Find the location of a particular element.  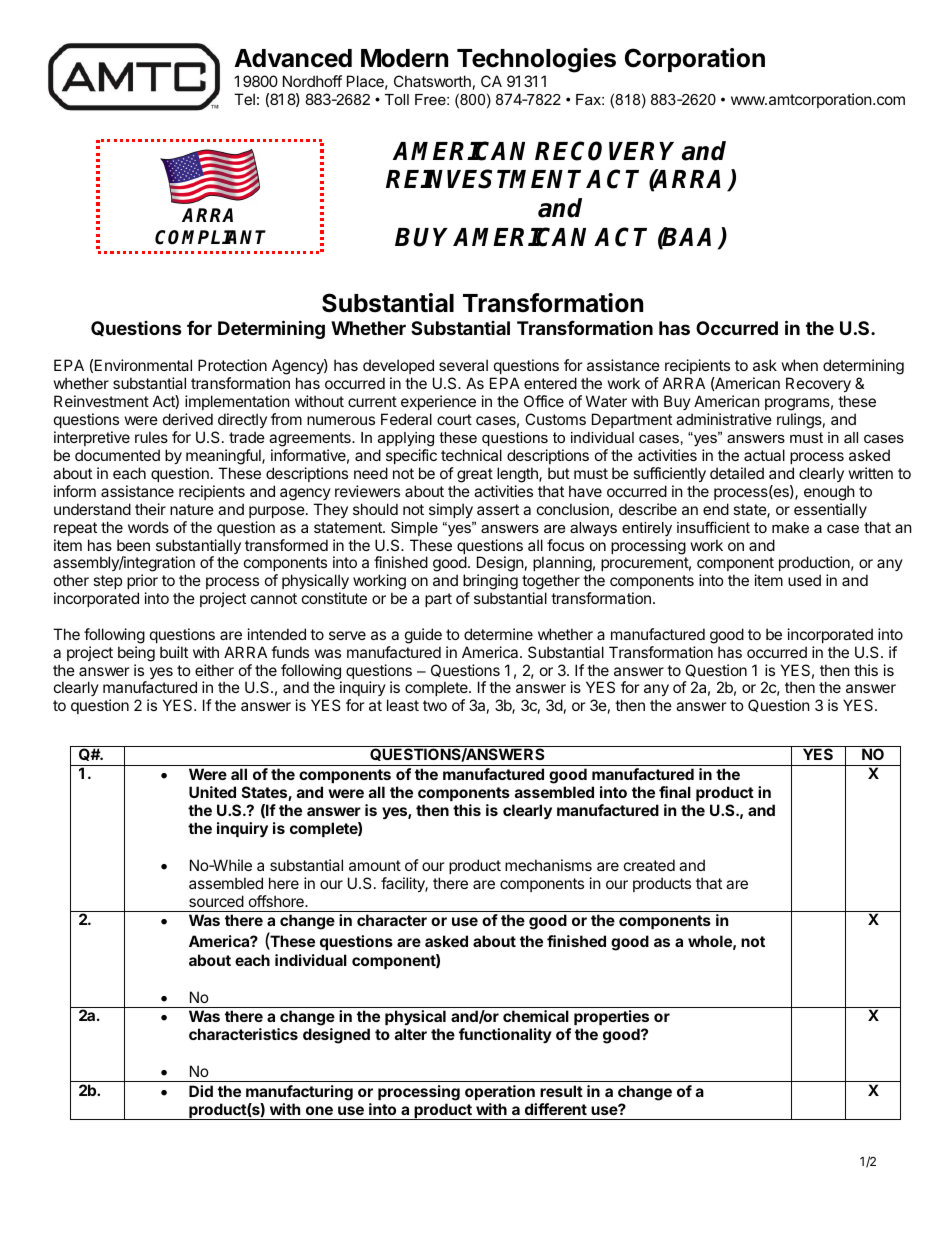

operation is located at coordinates (500, 1092).
